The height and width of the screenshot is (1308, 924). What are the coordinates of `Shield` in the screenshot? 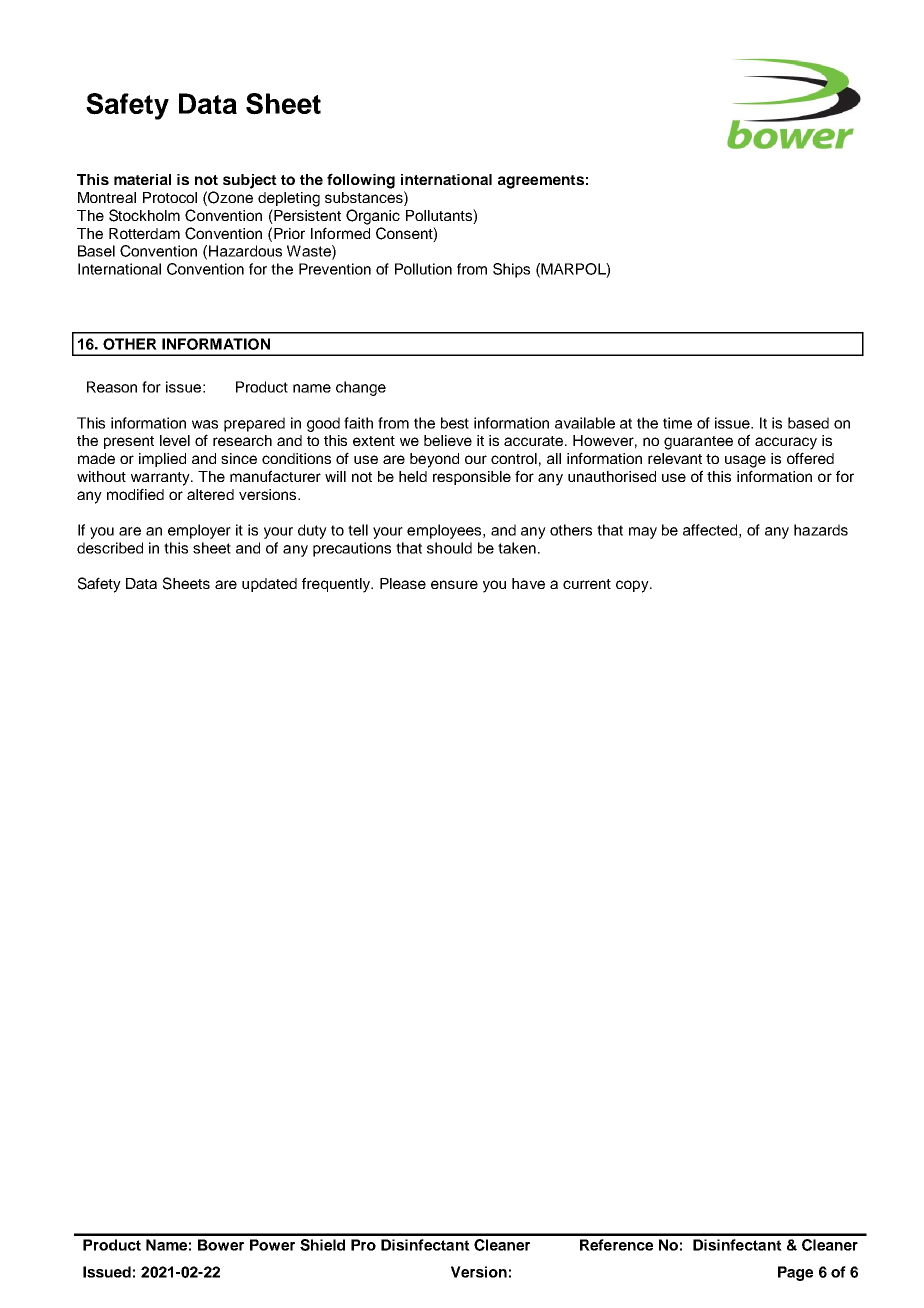 It's located at (322, 1245).
